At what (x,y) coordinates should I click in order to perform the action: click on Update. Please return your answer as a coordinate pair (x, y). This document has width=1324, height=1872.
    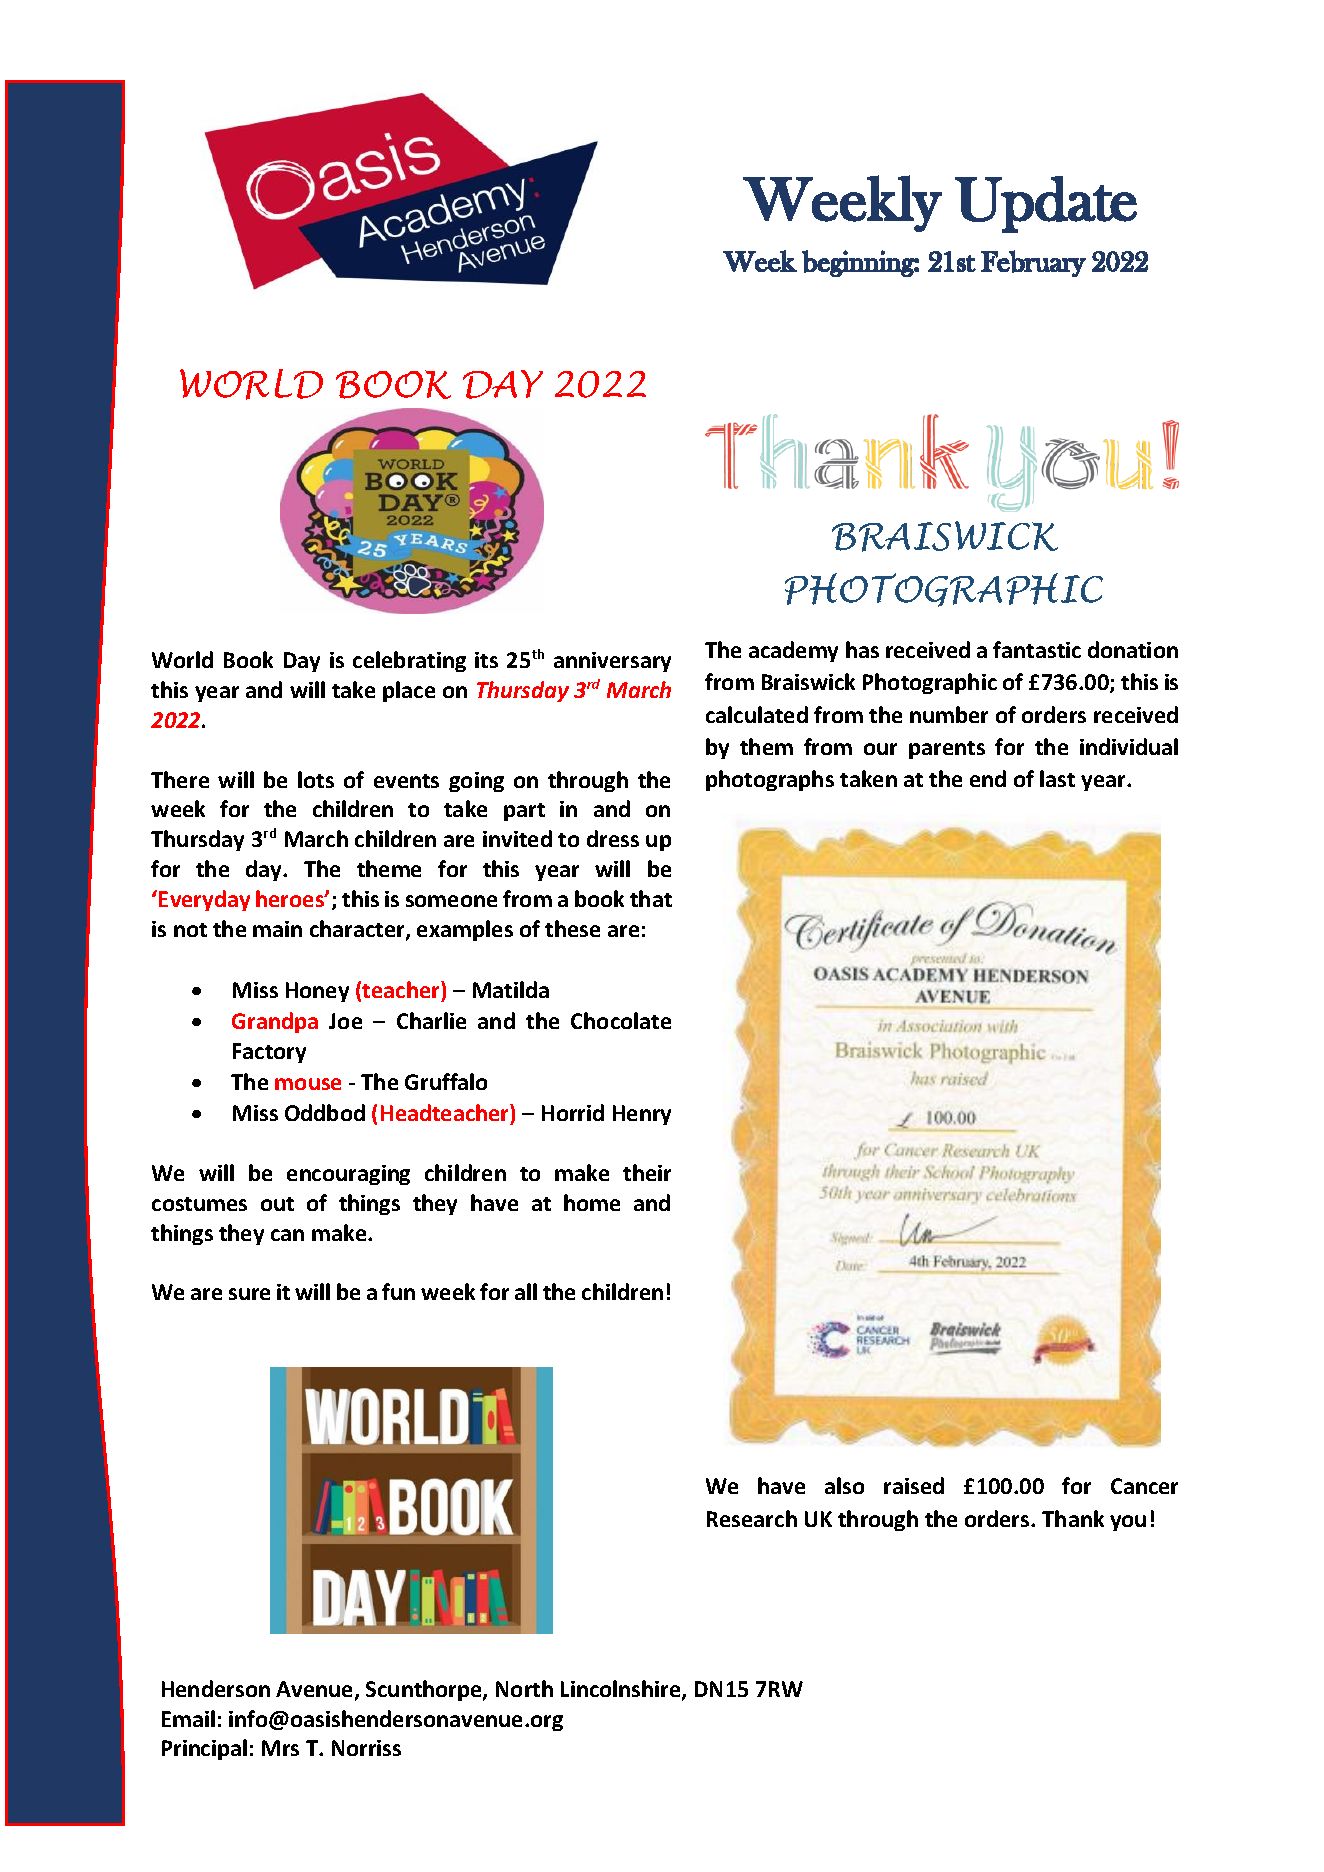
    Looking at the image, I should click on (1046, 204).
